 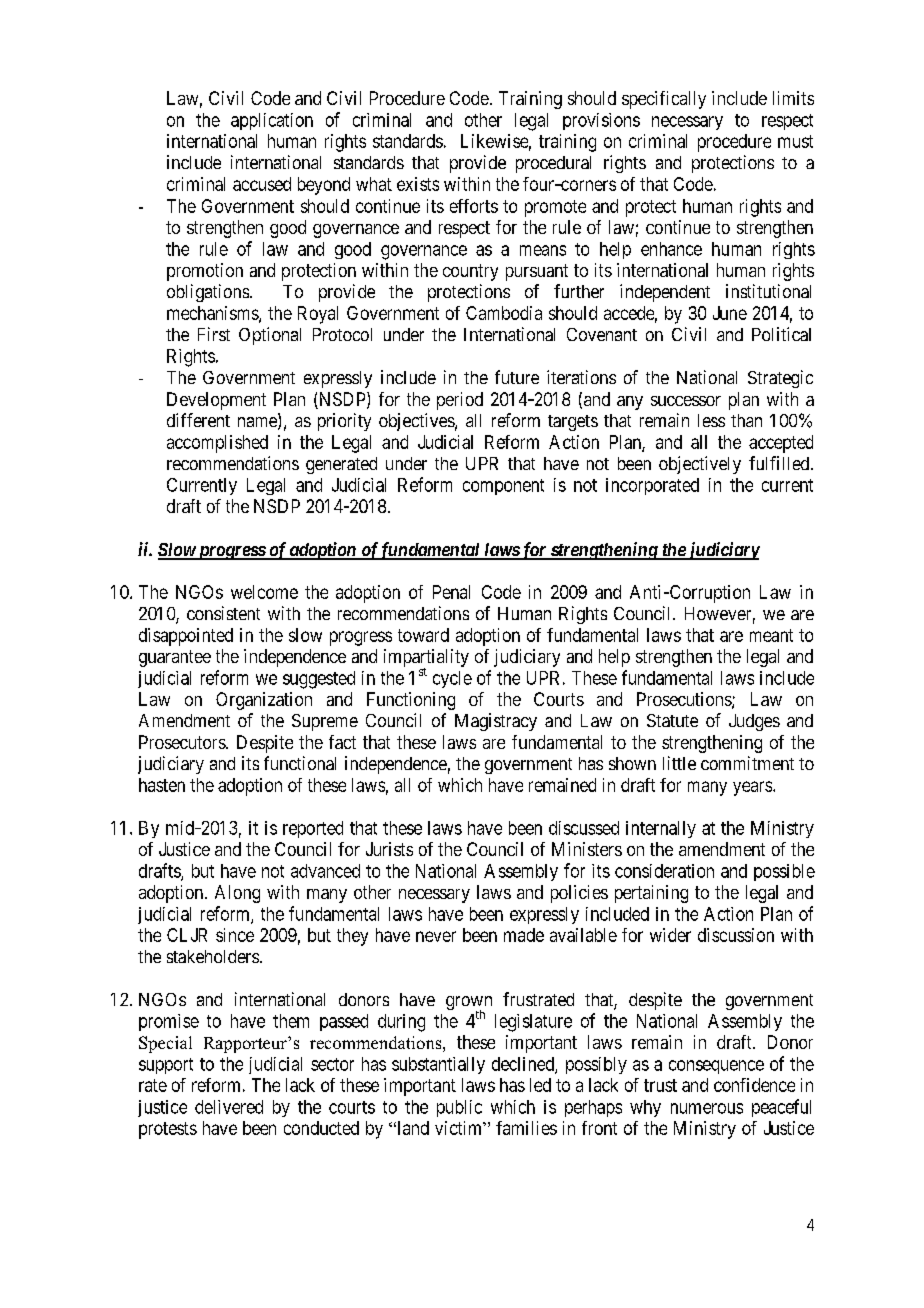 What do you see at coordinates (686, 401) in the screenshot?
I see `successor` at bounding box center [686, 401].
